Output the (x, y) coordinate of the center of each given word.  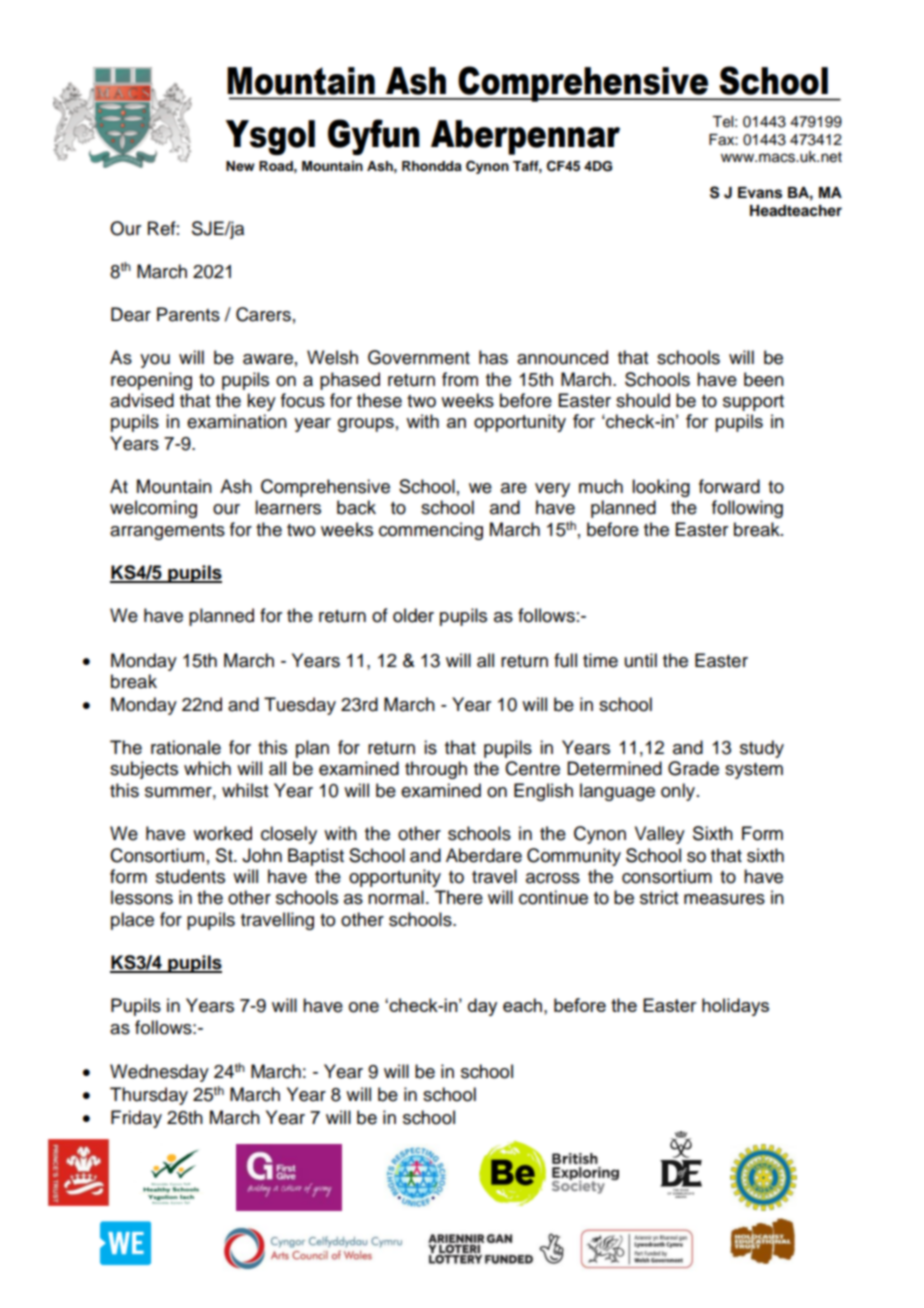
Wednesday (159, 1073)
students (190, 876)
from (460, 379)
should (643, 400)
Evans (760, 193)
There (459, 897)
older (413, 615)
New (240, 166)
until (641, 660)
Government (419, 357)
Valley (660, 835)
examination (237, 421)
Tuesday (300, 706)
